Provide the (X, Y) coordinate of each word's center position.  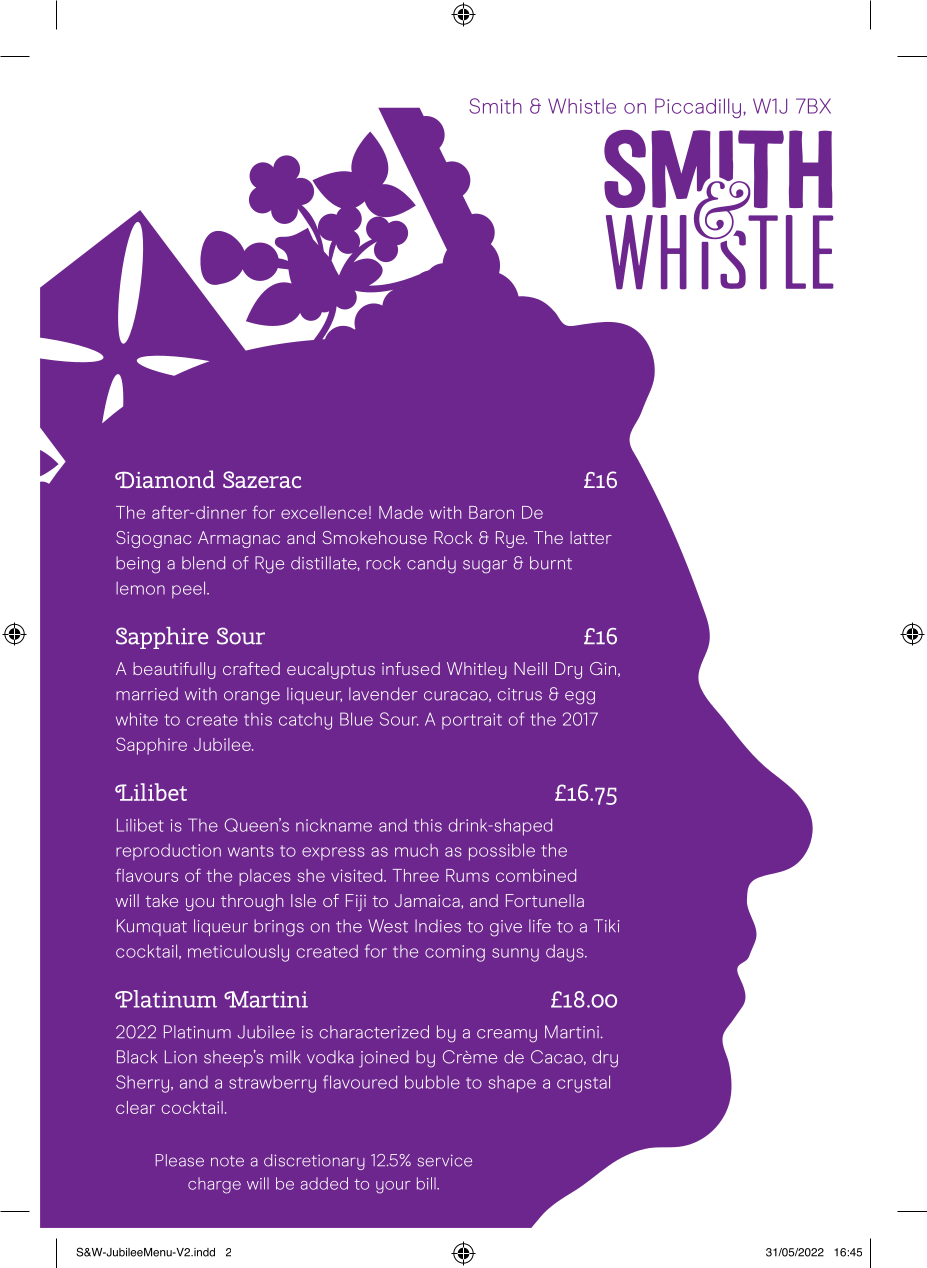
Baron (491, 512)
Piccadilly (699, 108)
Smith (495, 106)
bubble (432, 1082)
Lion (181, 1057)
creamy (507, 1036)
